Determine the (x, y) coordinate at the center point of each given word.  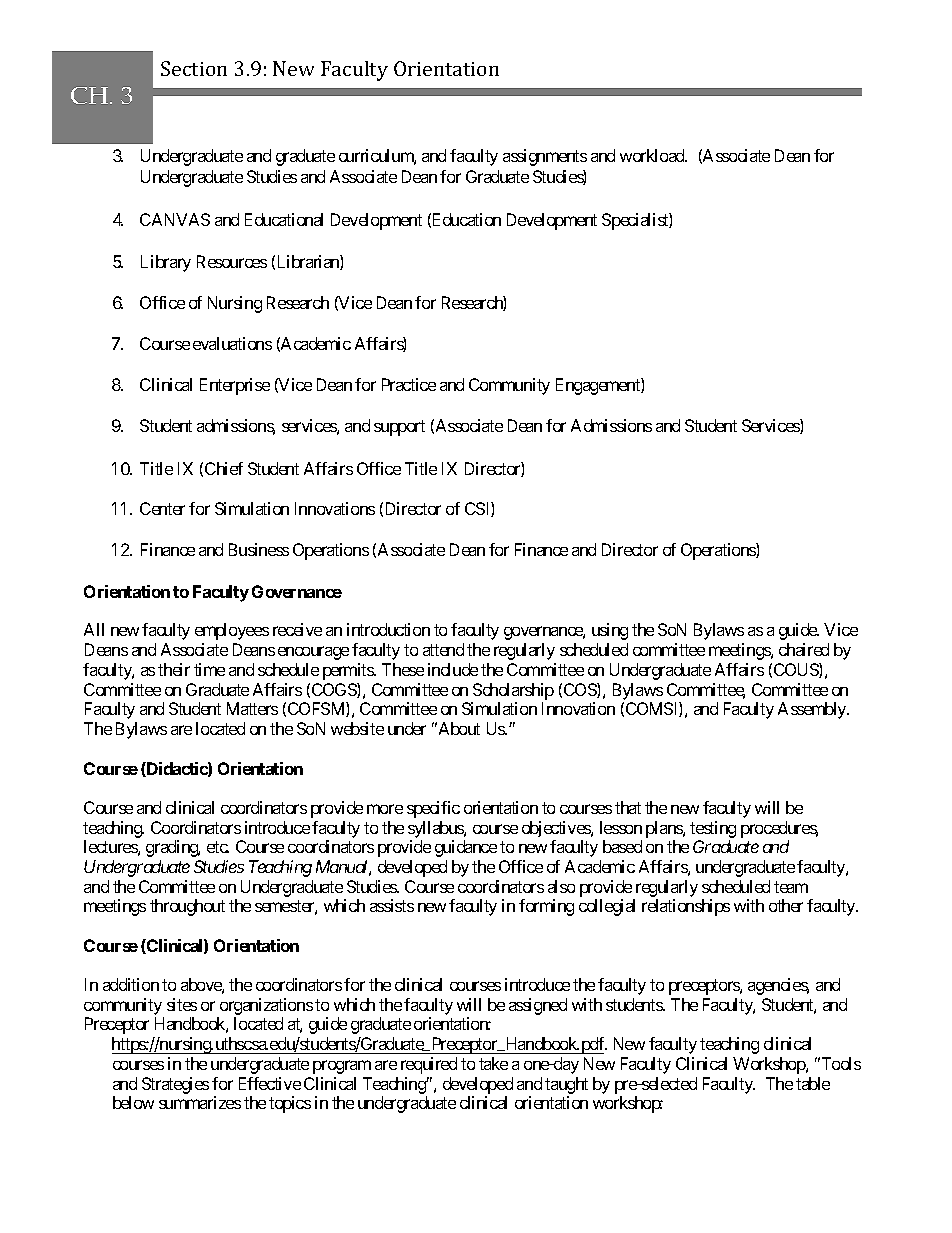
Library (166, 263)
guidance (466, 848)
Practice (409, 384)
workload (653, 155)
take (493, 1063)
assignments (545, 157)
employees (232, 631)
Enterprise (235, 386)
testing (713, 829)
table (813, 1083)
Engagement (599, 386)
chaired (804, 649)
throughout (187, 907)
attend (443, 649)
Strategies (175, 1085)
